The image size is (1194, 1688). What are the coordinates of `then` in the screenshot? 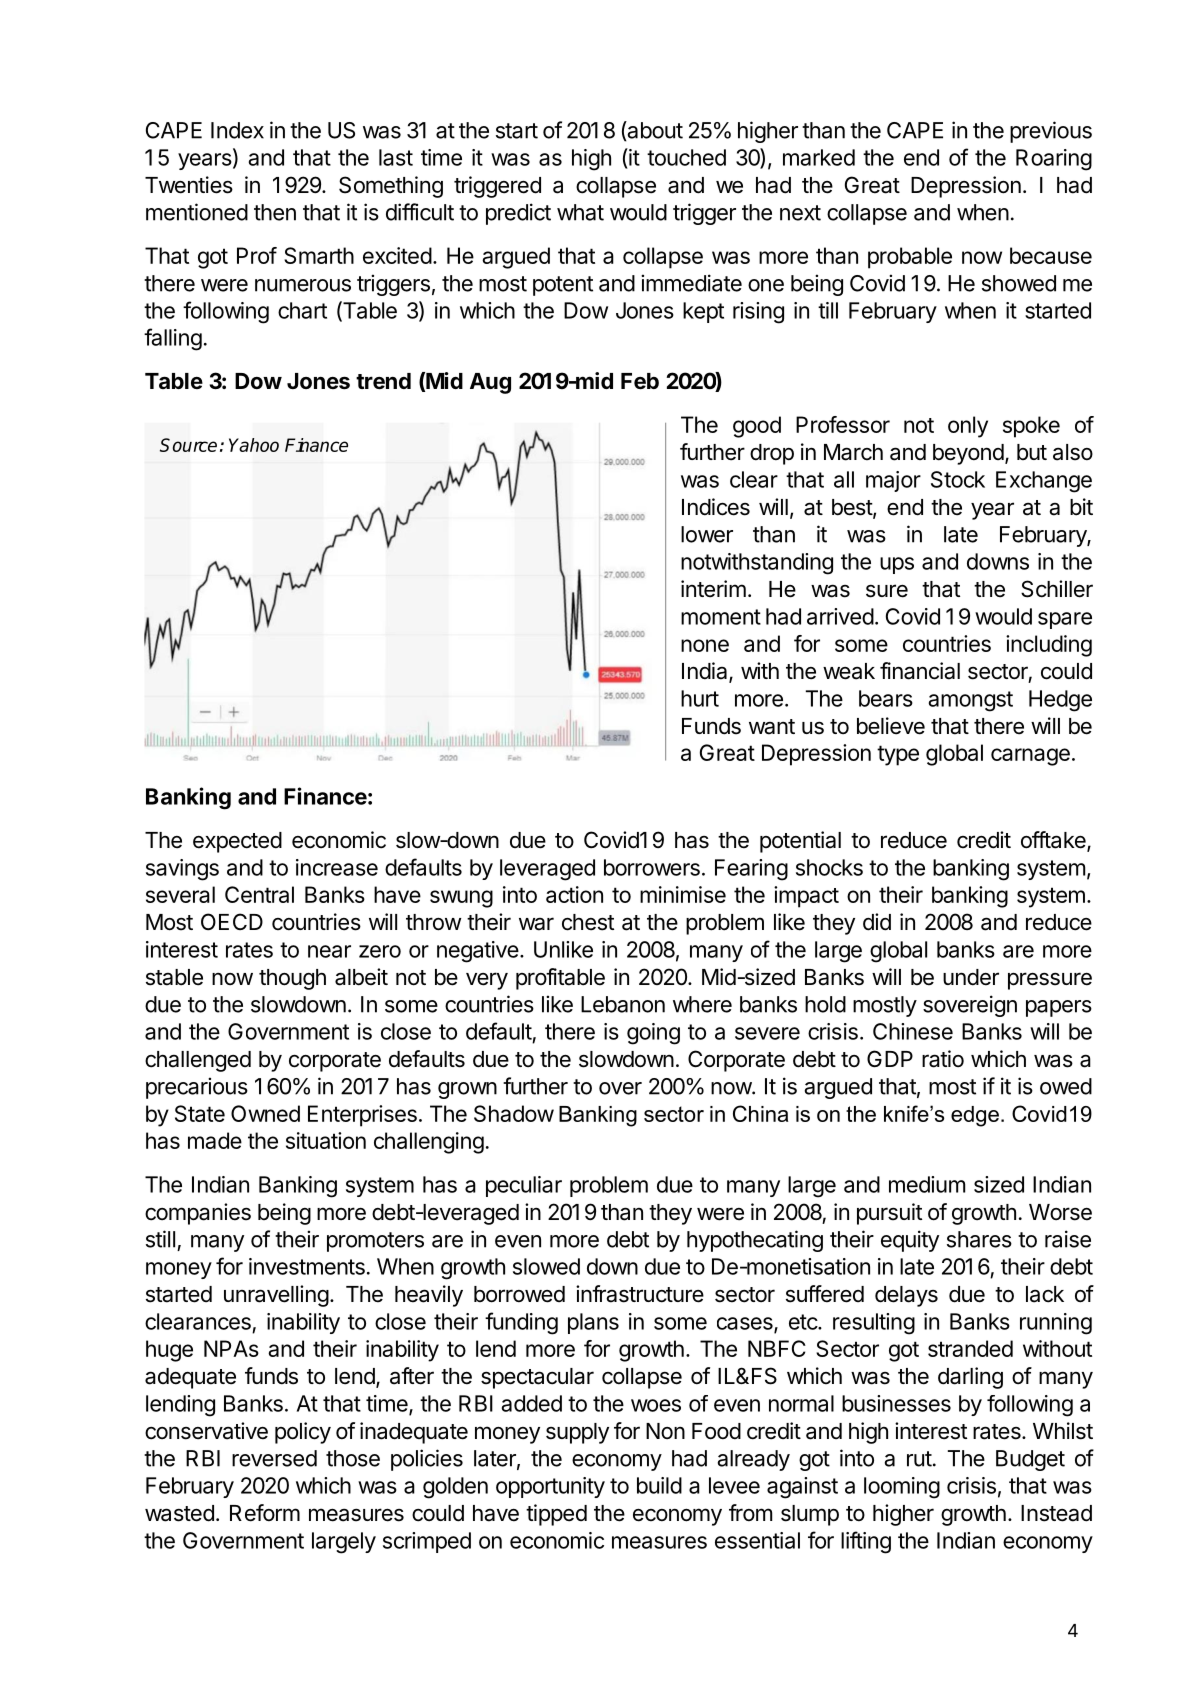 It's located at (275, 212).
